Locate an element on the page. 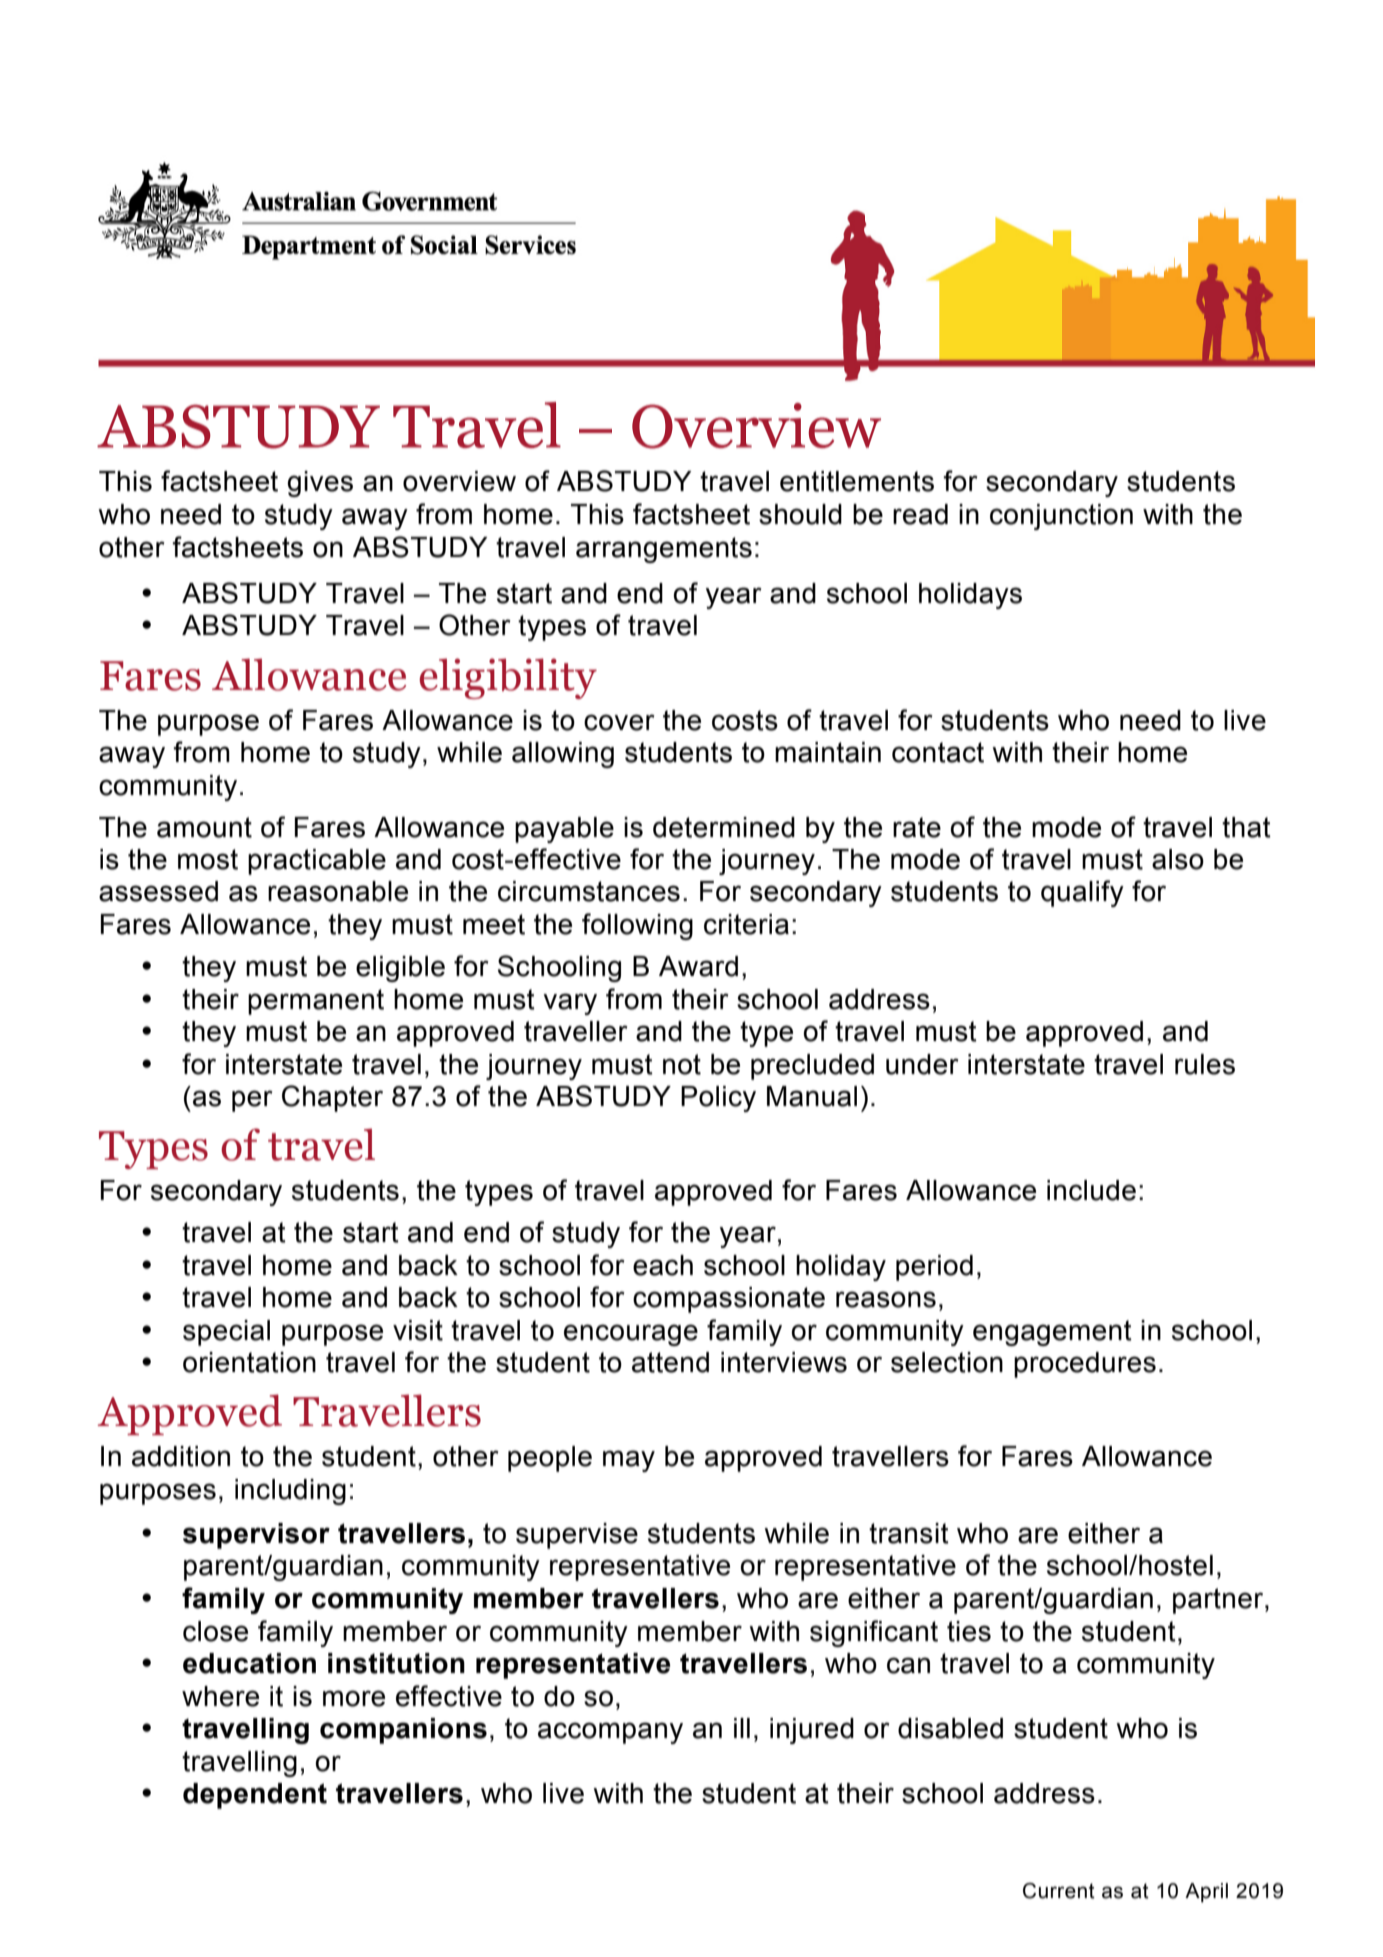  attend is located at coordinates (670, 1362).
